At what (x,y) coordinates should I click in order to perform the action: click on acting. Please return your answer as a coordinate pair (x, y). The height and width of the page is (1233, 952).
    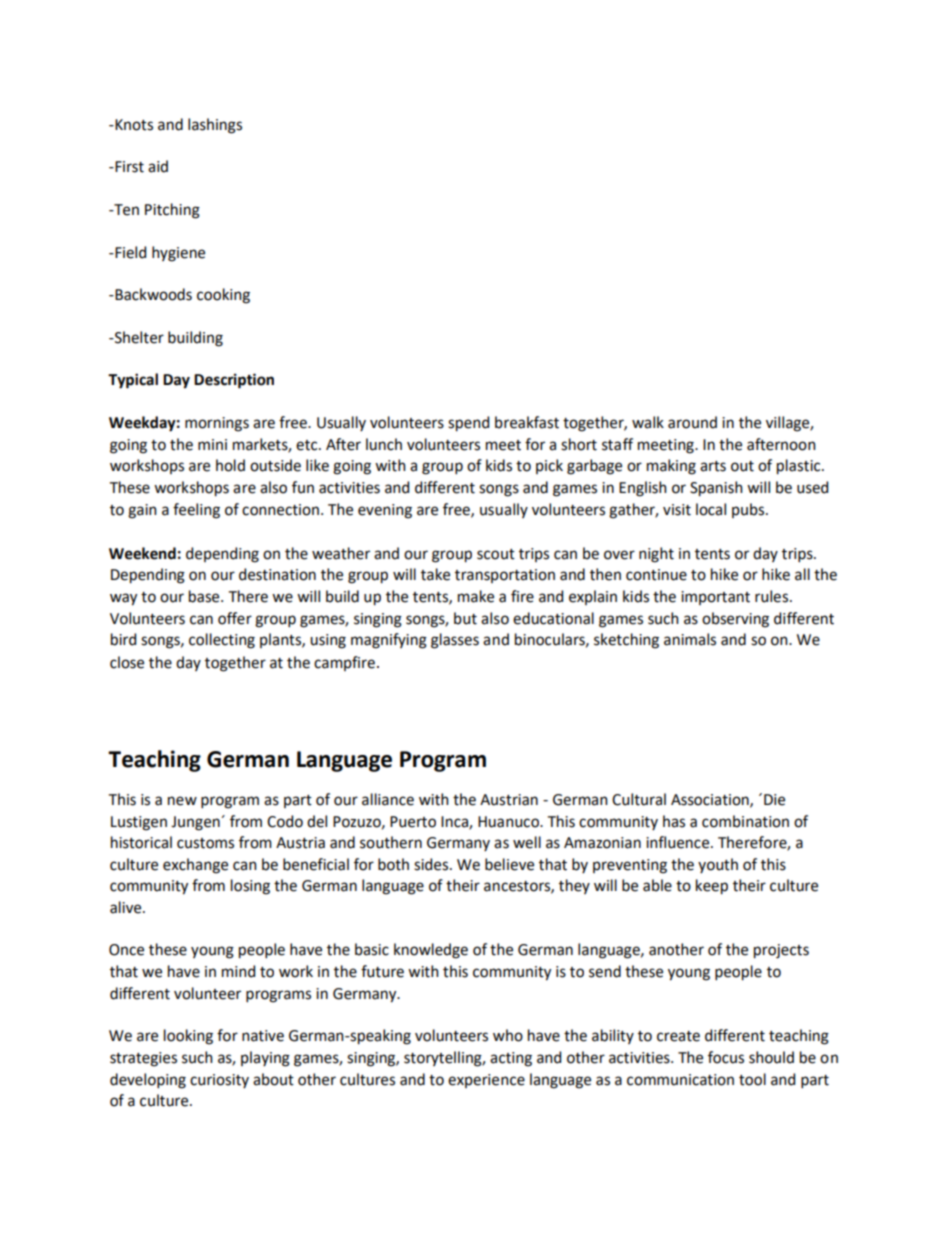
    Looking at the image, I should click on (511, 1059).
